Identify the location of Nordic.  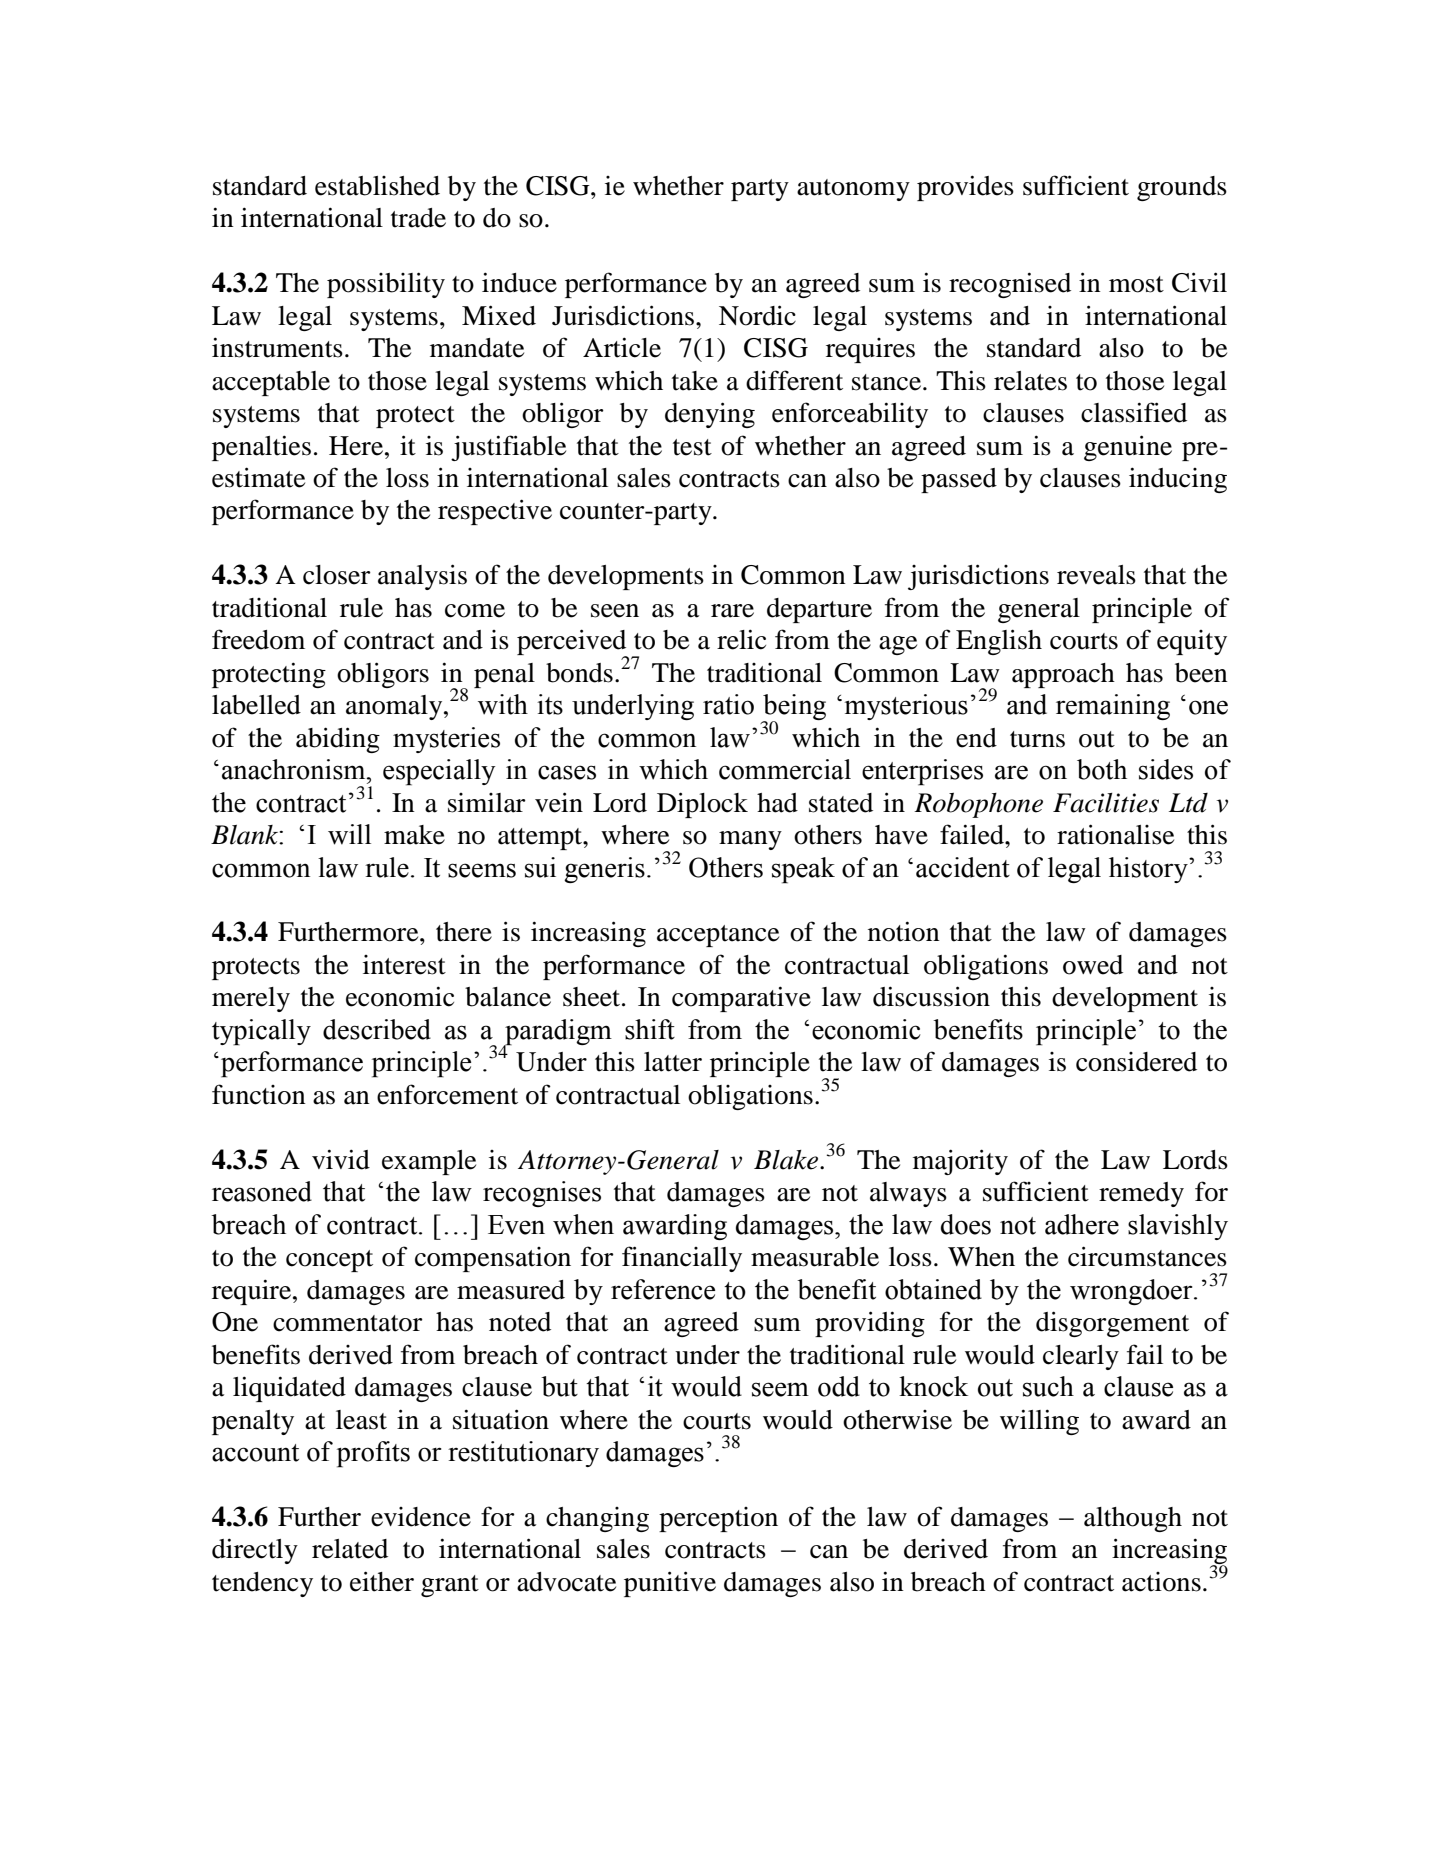
(757, 315).
